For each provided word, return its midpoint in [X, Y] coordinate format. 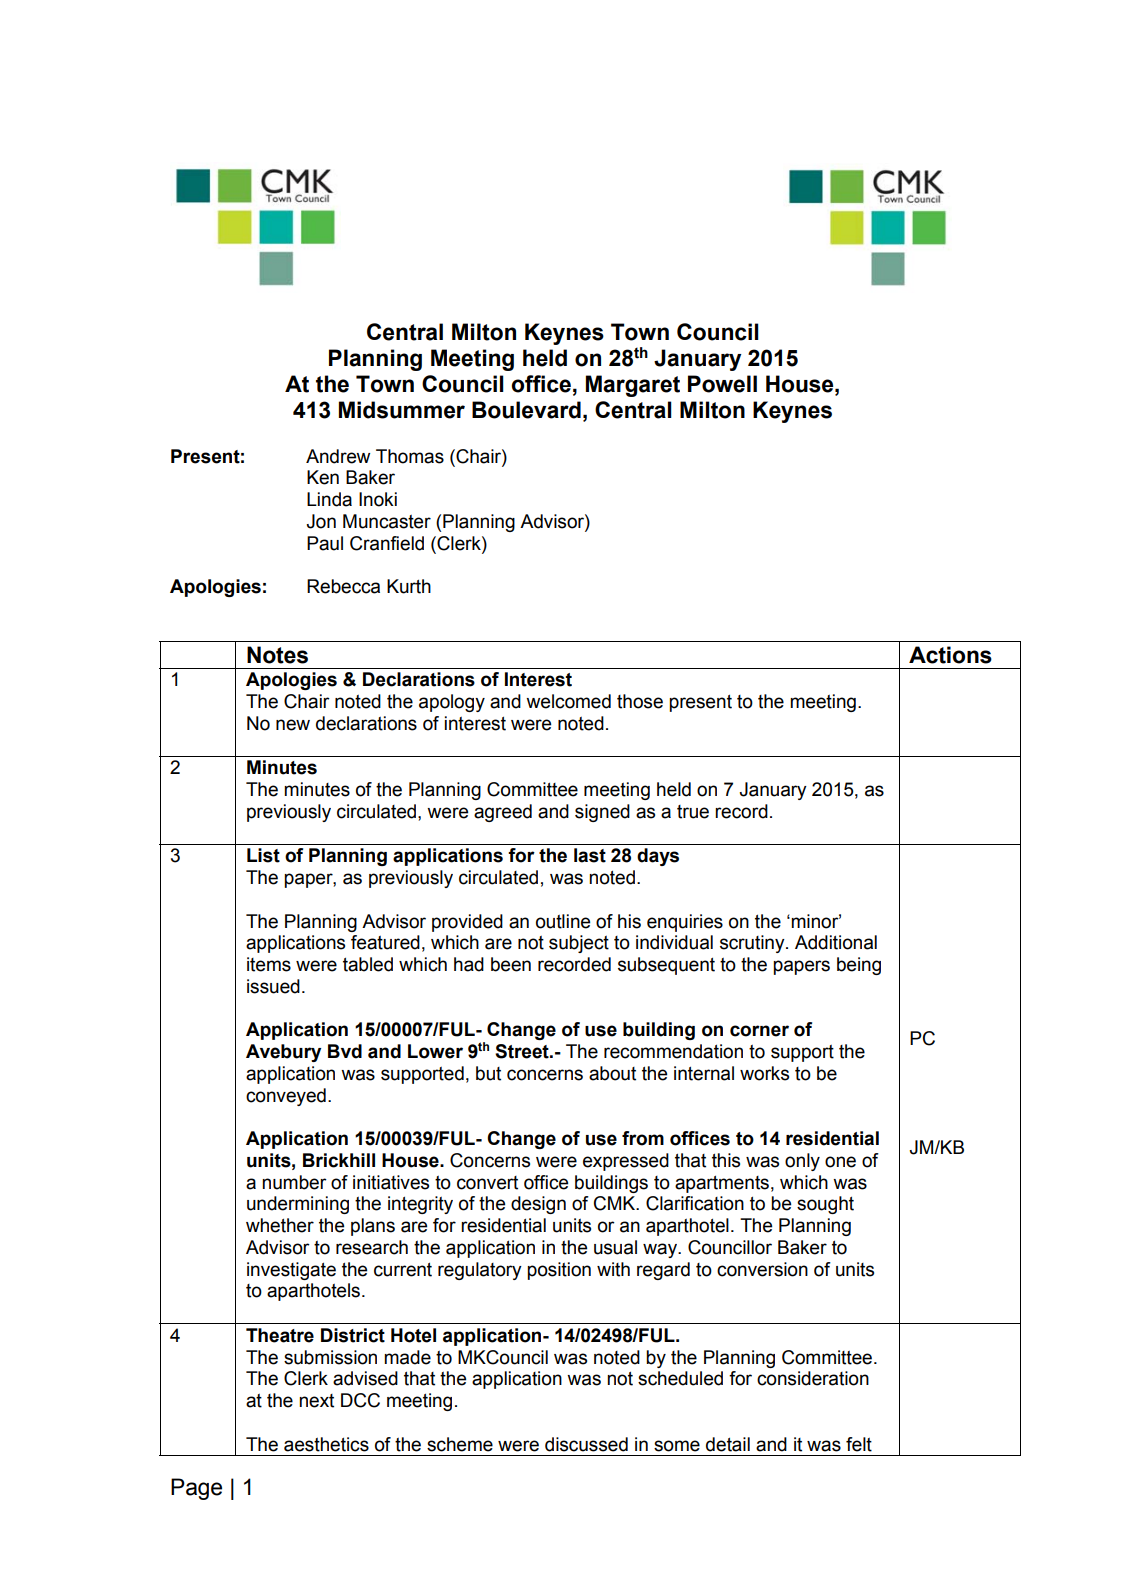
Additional [836, 942]
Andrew [338, 456]
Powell [722, 384]
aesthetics [326, 1444]
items [269, 964]
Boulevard [526, 410]
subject [579, 944]
